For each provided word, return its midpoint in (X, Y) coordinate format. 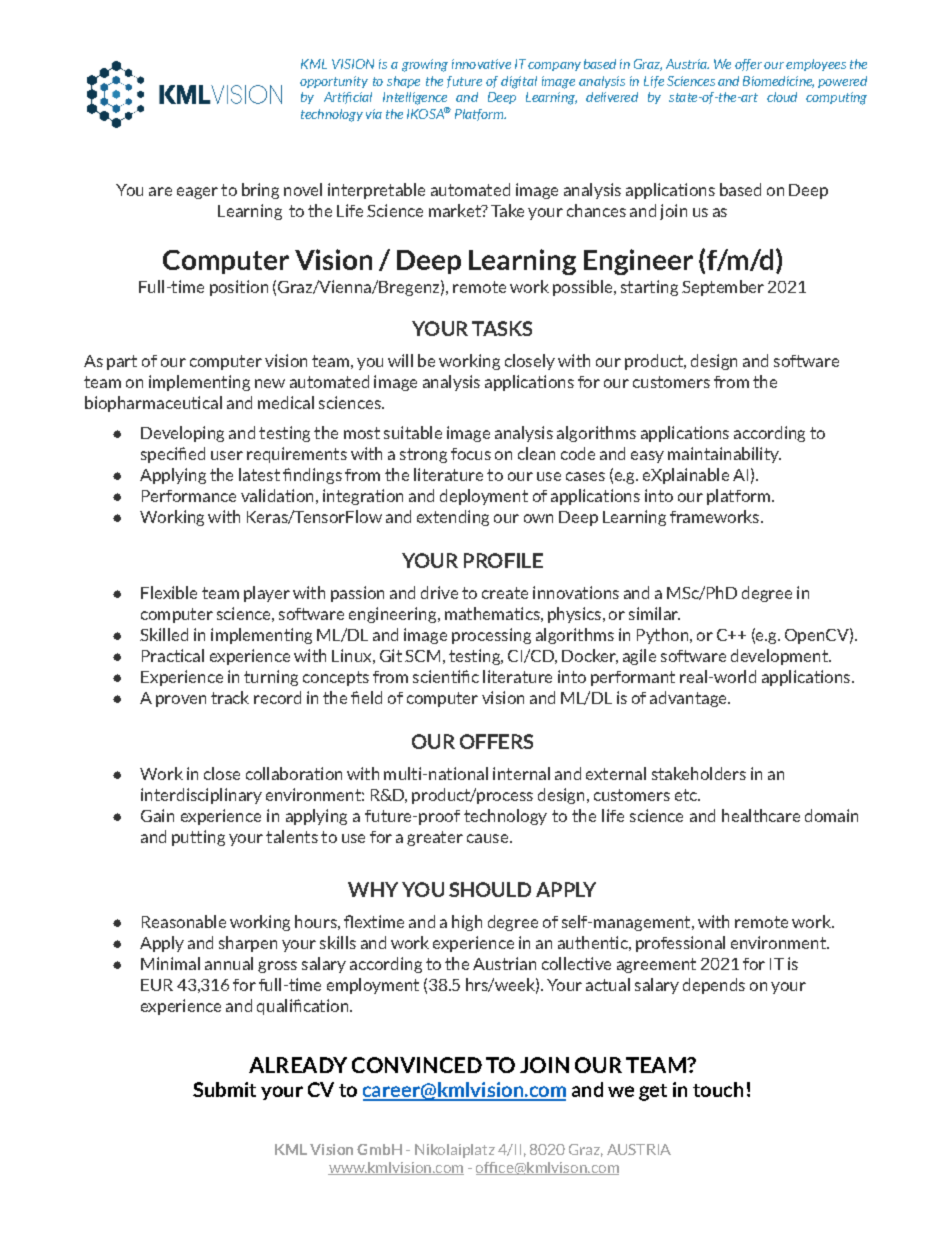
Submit (224, 1089)
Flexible (169, 592)
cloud (782, 97)
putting (198, 838)
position (239, 288)
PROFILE (503, 560)
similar (654, 613)
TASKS (502, 328)
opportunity (334, 82)
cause (487, 838)
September (723, 288)
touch (718, 1089)
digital (519, 82)
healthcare (761, 815)
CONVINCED (417, 1065)
